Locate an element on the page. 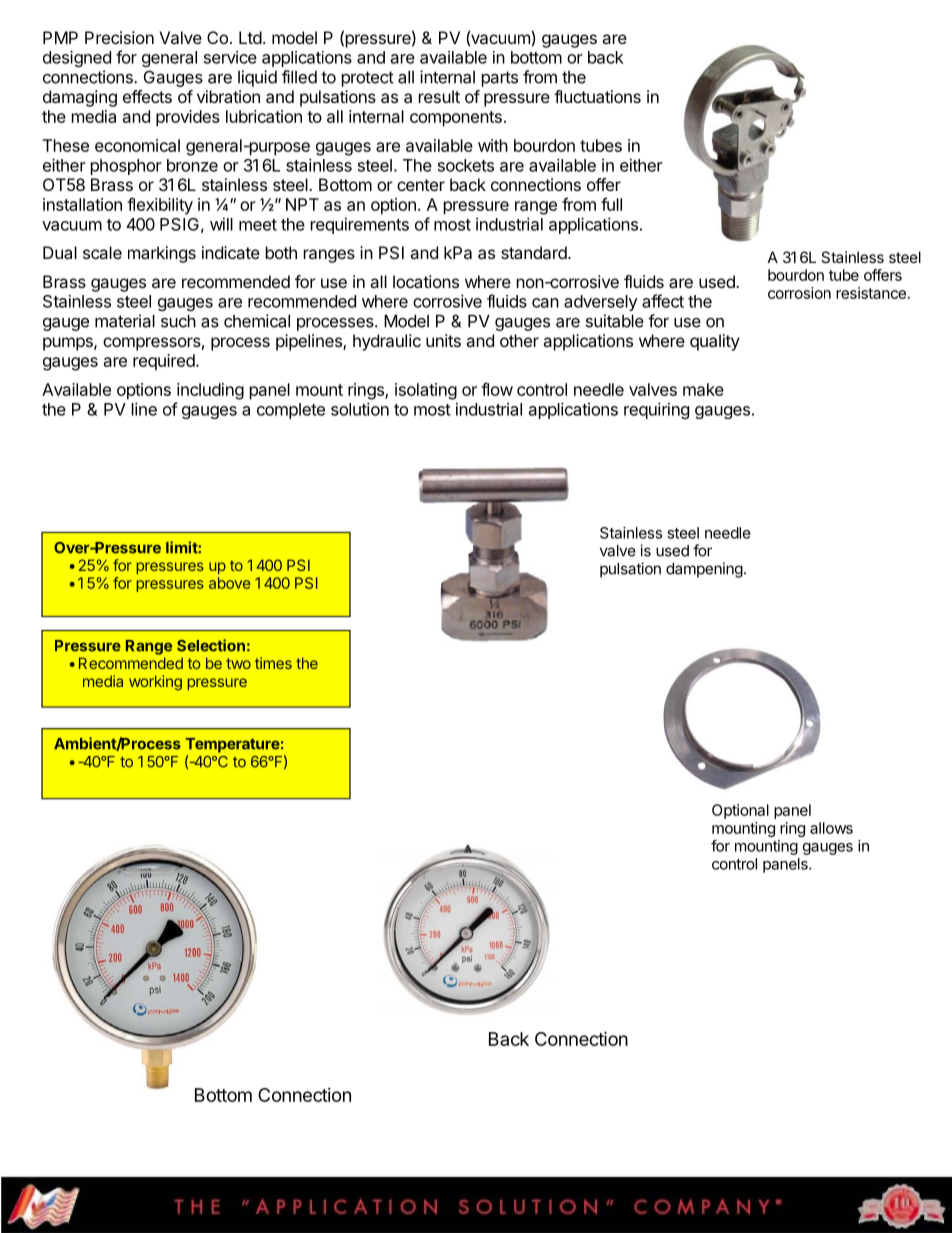 This document has height=1233, width=952. Precision is located at coordinates (119, 37).
